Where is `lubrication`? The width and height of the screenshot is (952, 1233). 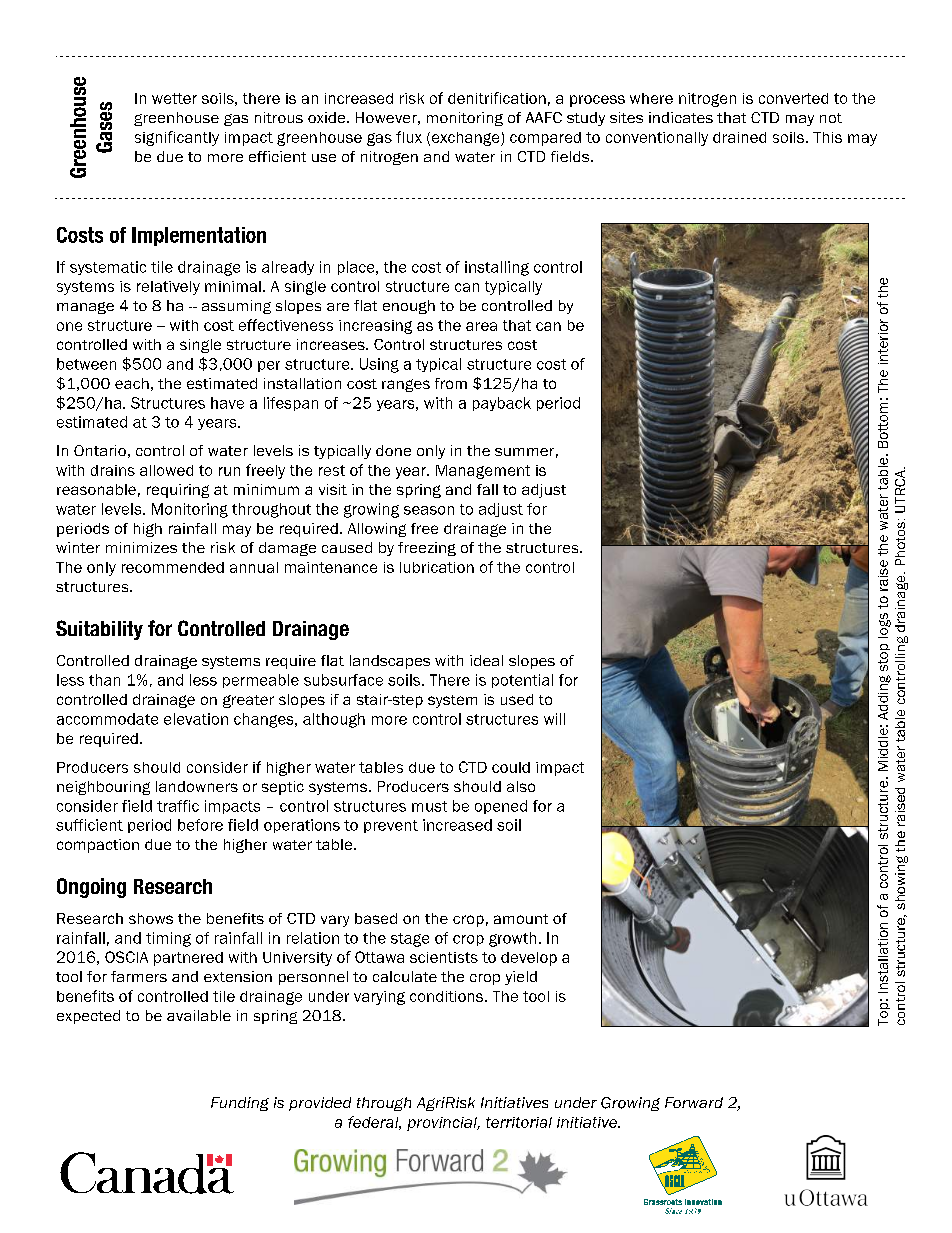 lubrication is located at coordinates (437, 567).
